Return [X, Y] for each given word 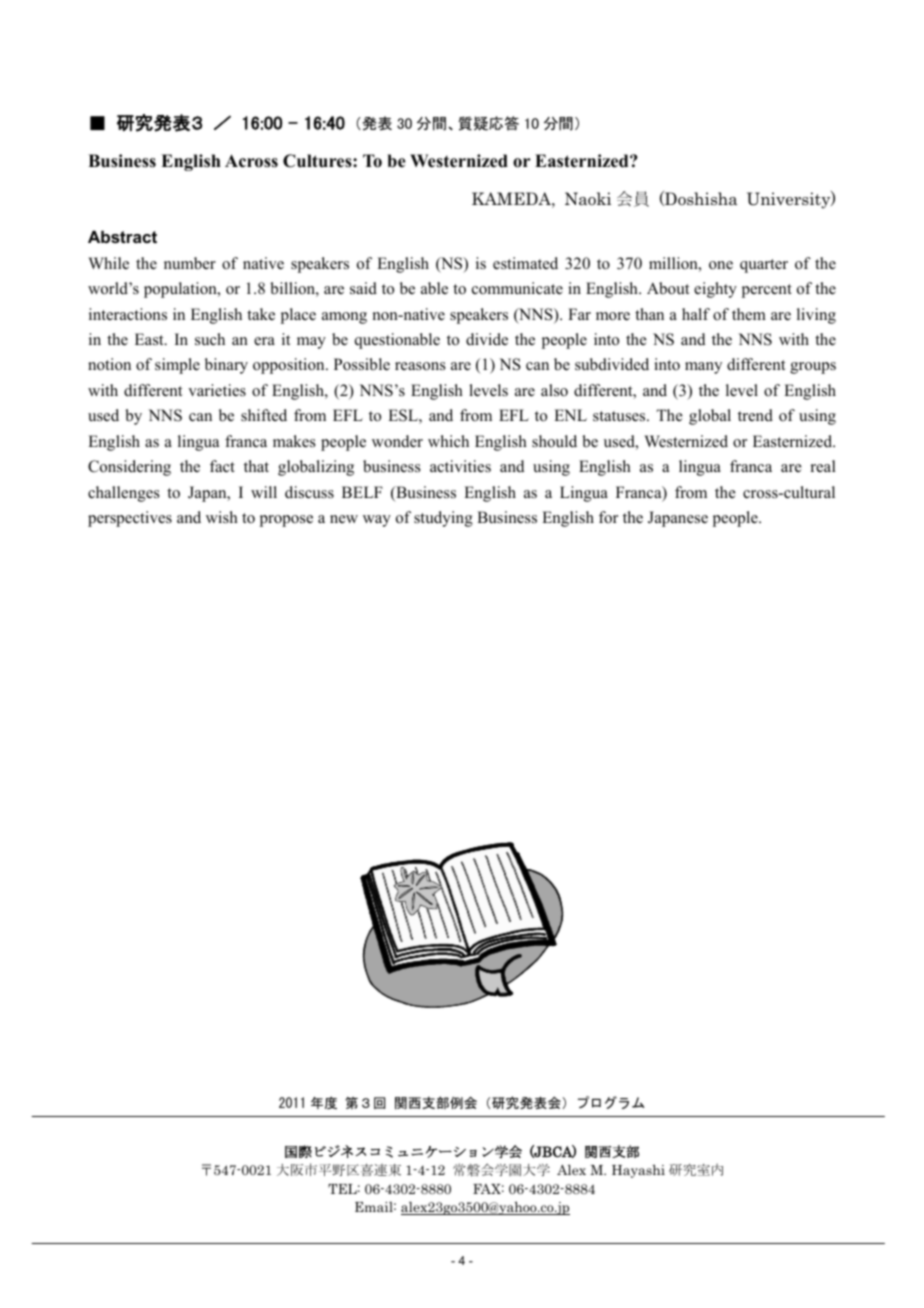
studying [443, 519]
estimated [525, 263]
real [823, 466]
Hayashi [638, 1171]
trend [755, 415]
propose [286, 521]
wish [222, 517]
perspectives [130, 519]
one [721, 265]
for [608, 517]
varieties [217, 390]
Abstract [122, 236]
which [448, 441]
